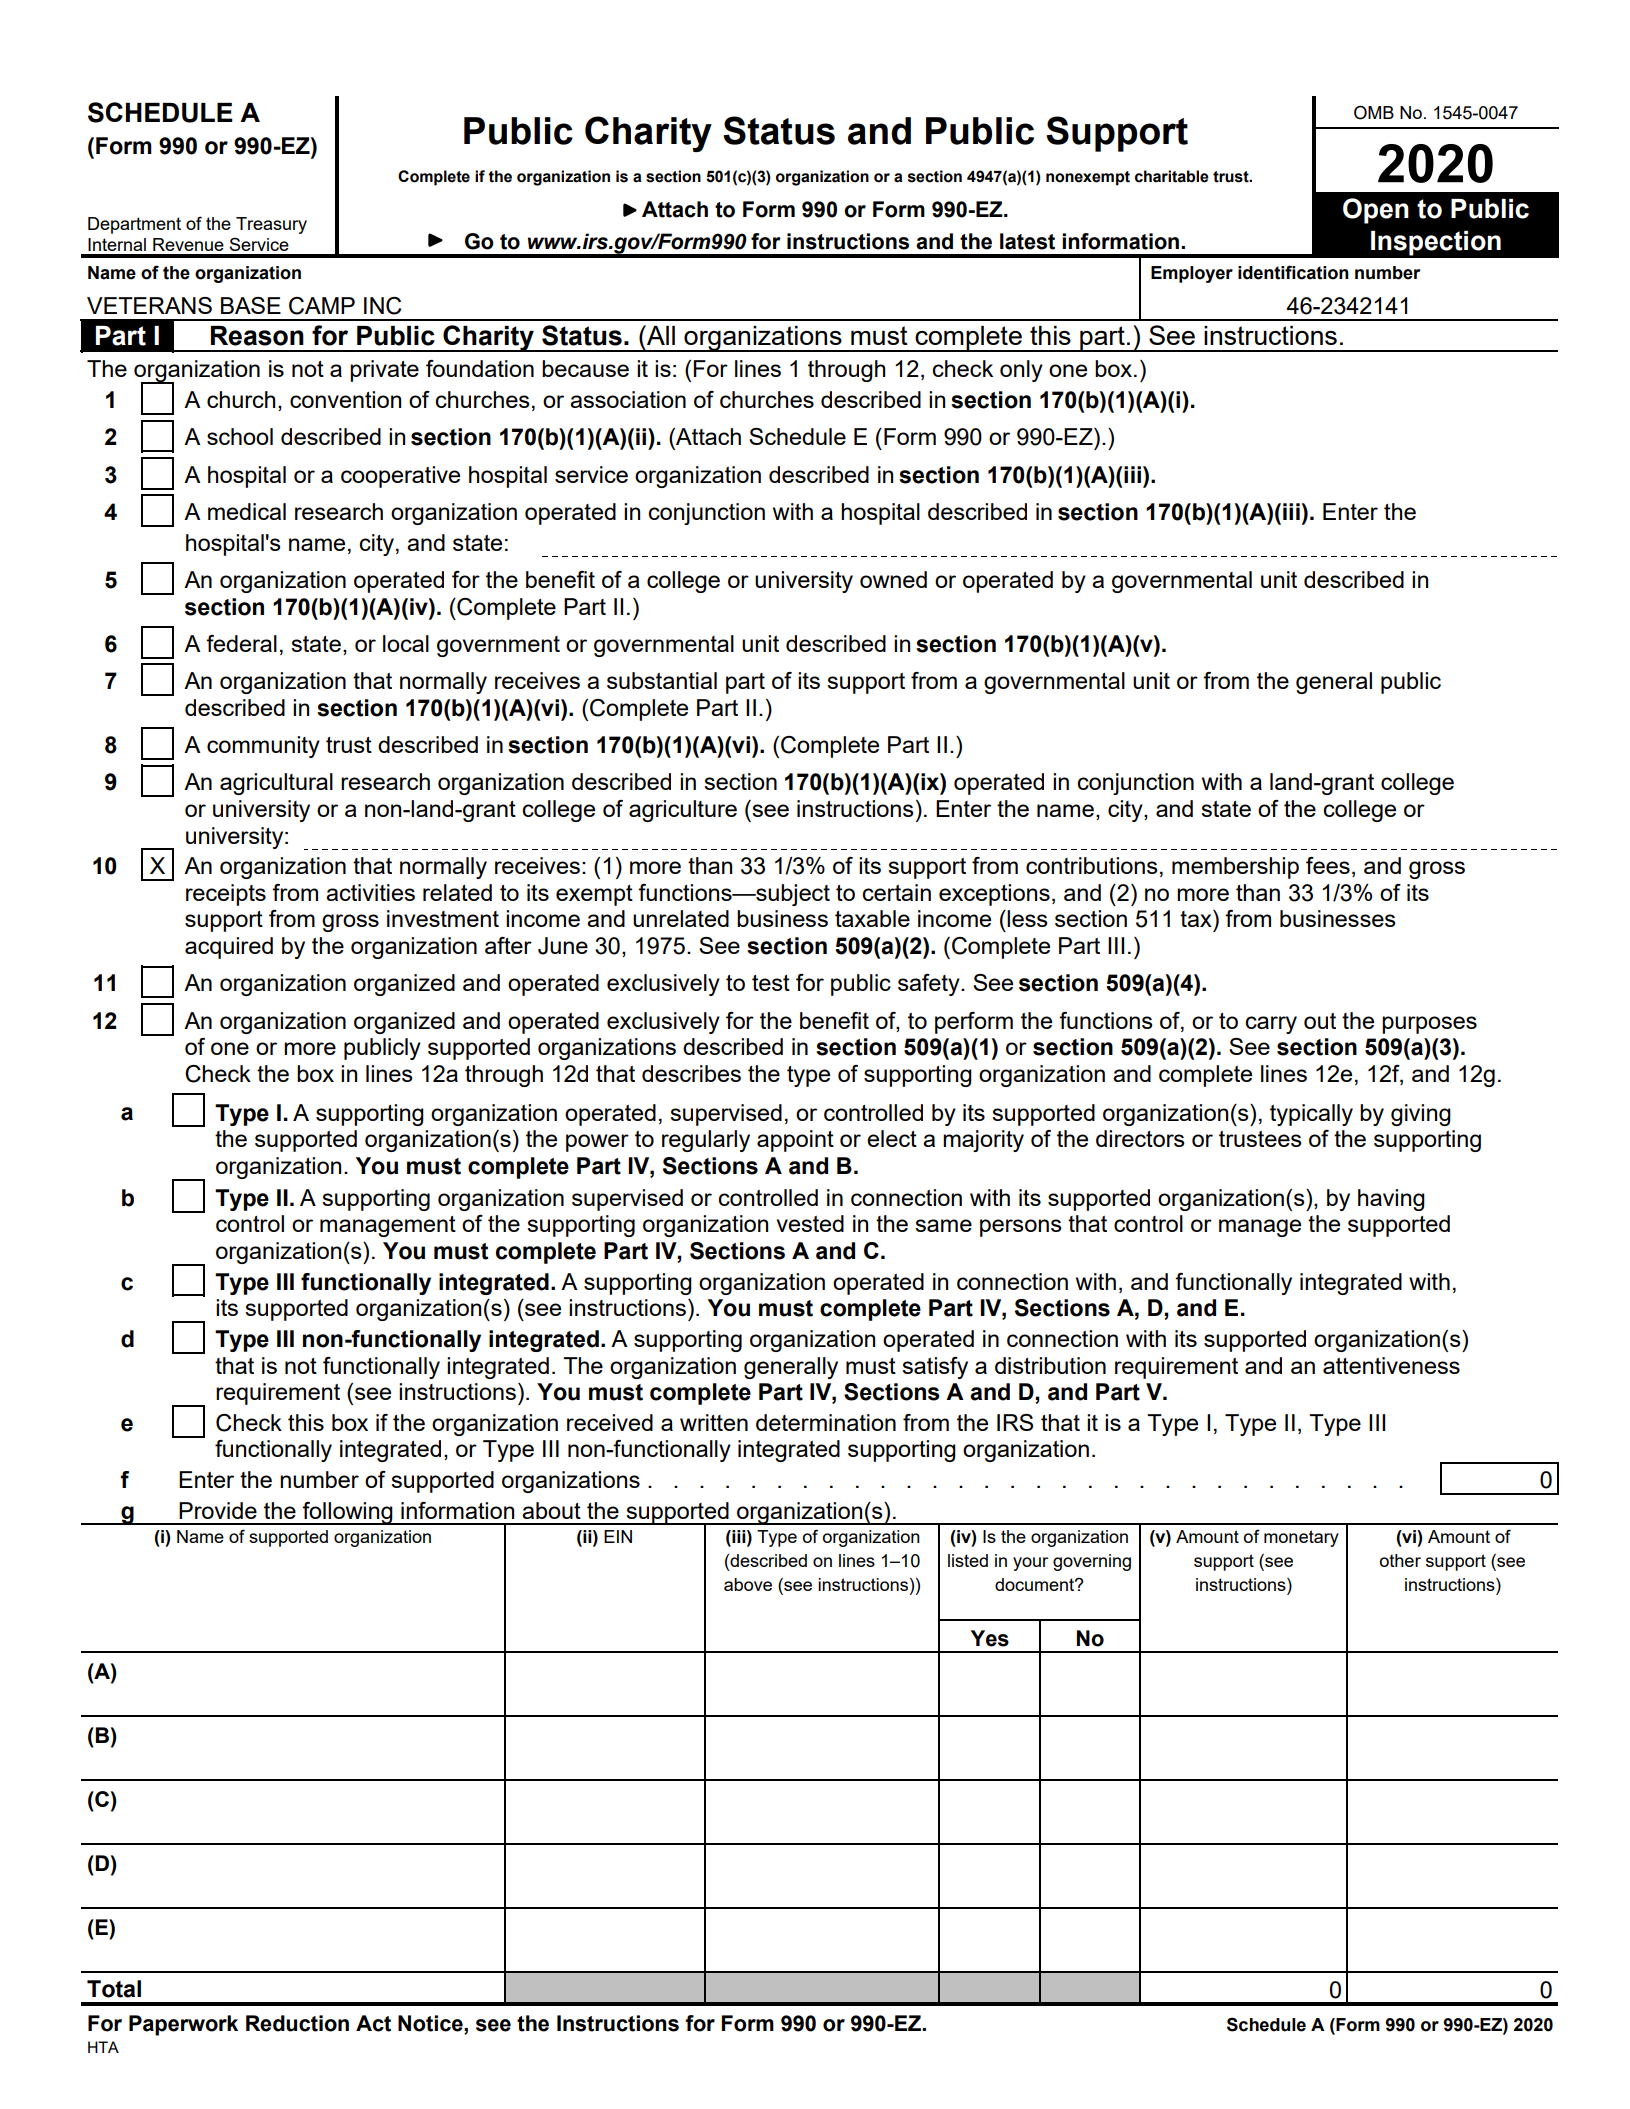  Describe the element at coordinates (1328, 865) in the screenshot. I see `fees` at that location.
